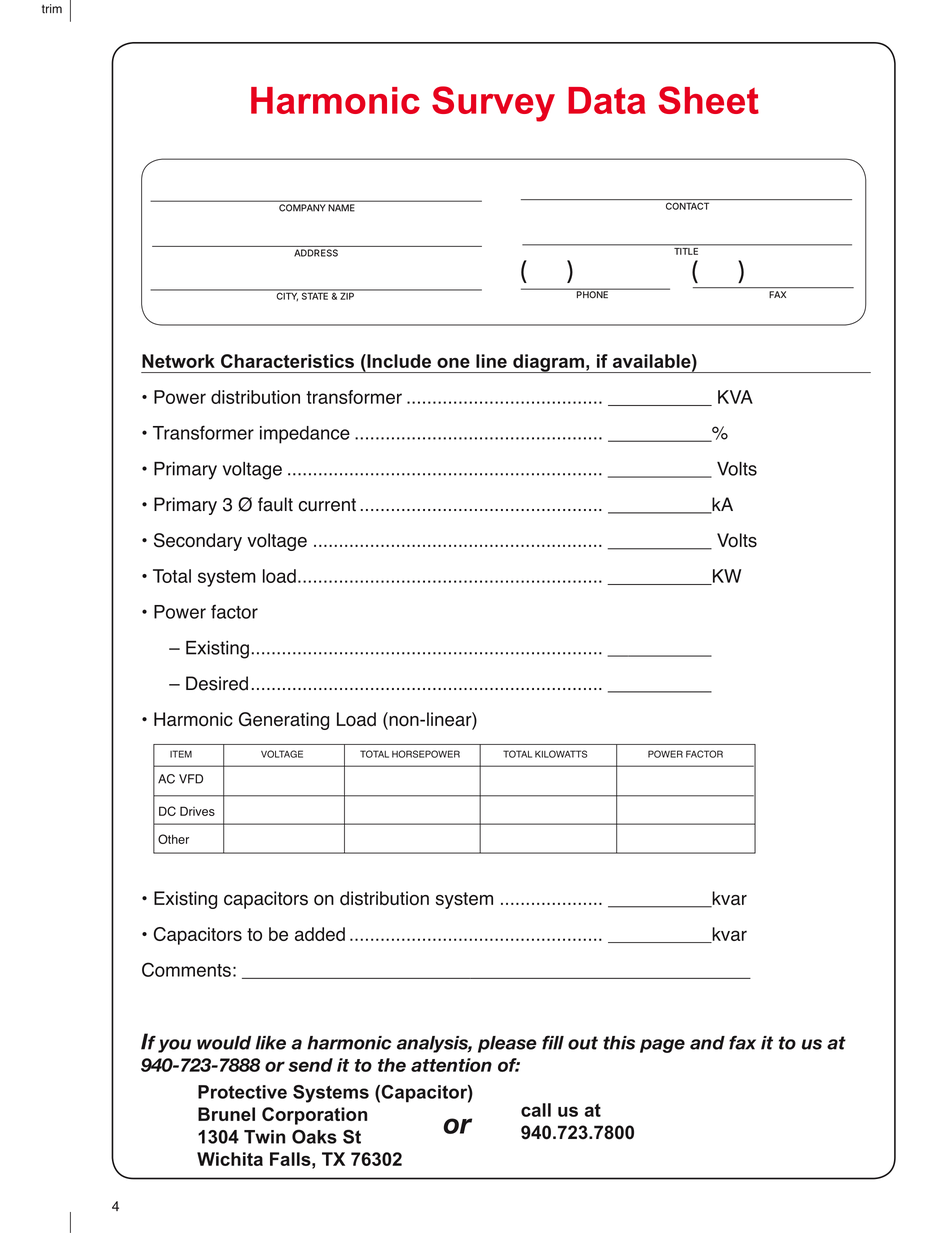  Describe the element at coordinates (327, 505) in the image. I see `current` at that location.
